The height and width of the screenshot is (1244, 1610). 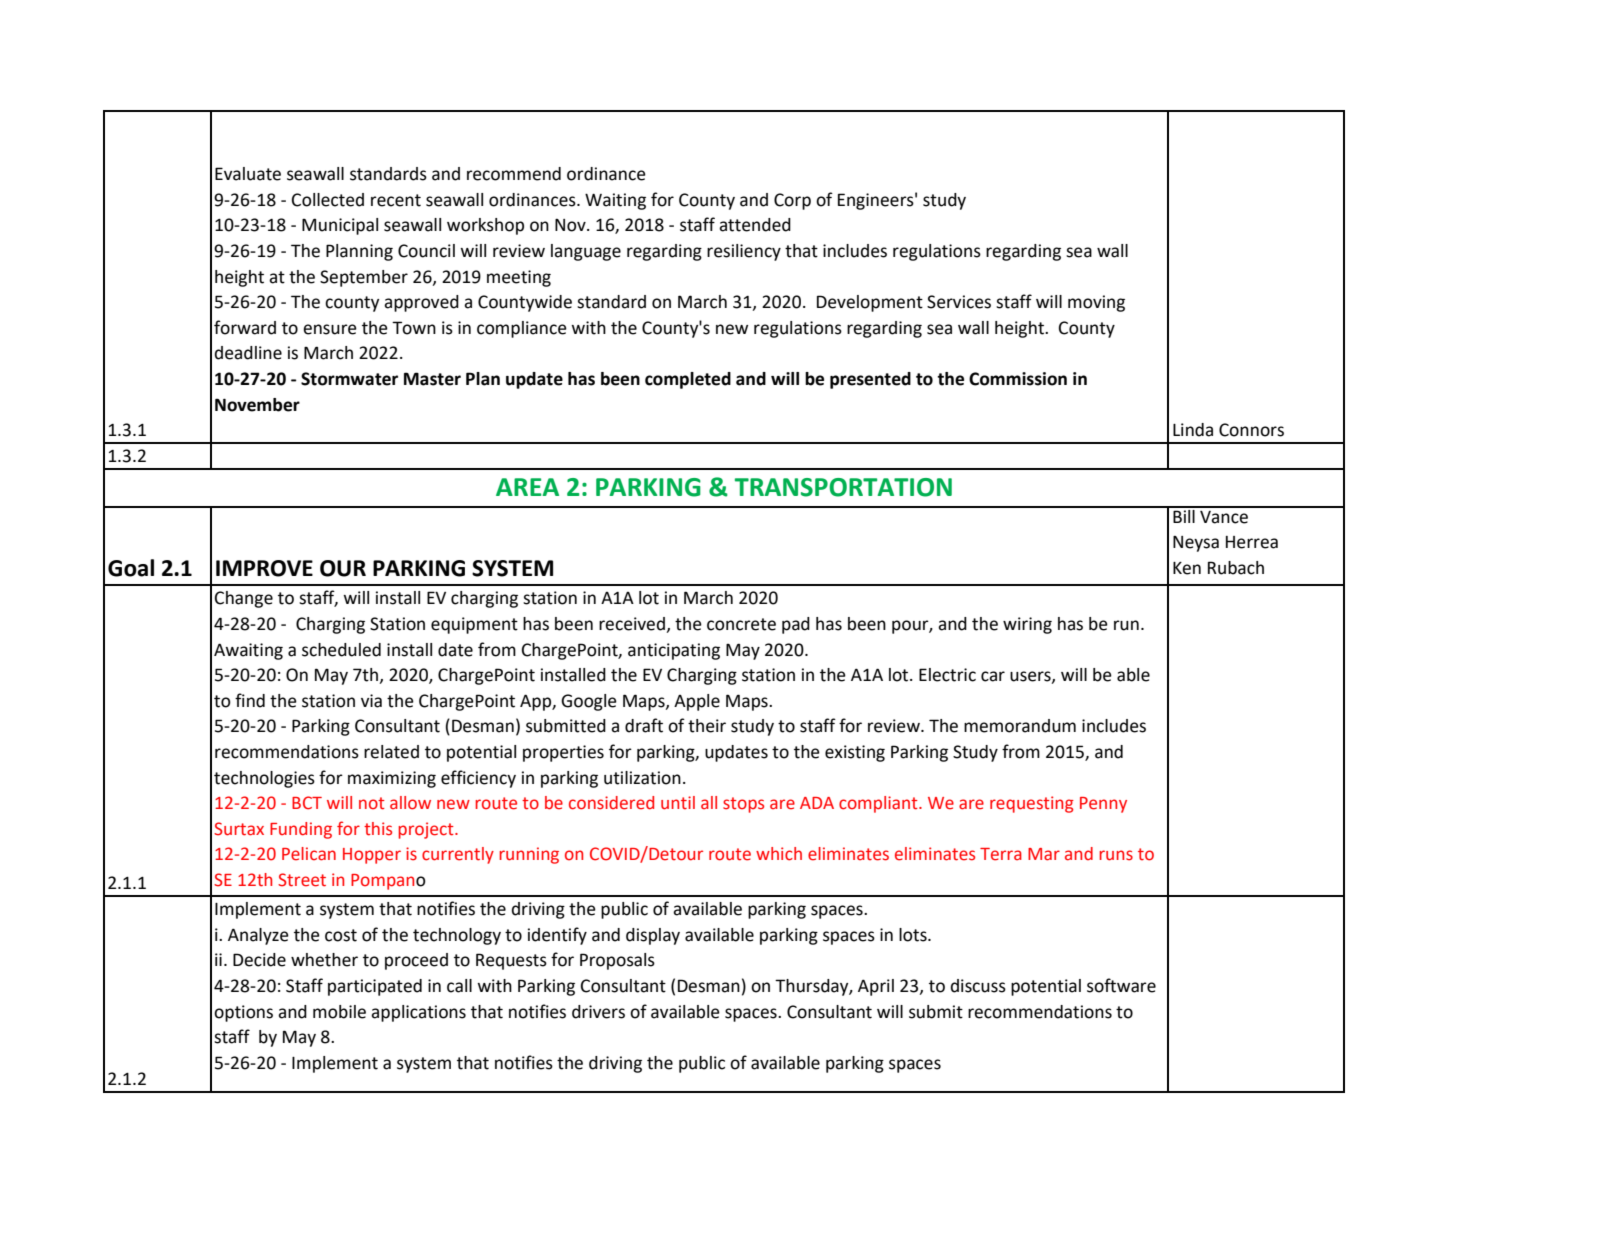 What do you see at coordinates (1096, 303) in the screenshot?
I see `moving` at bounding box center [1096, 303].
